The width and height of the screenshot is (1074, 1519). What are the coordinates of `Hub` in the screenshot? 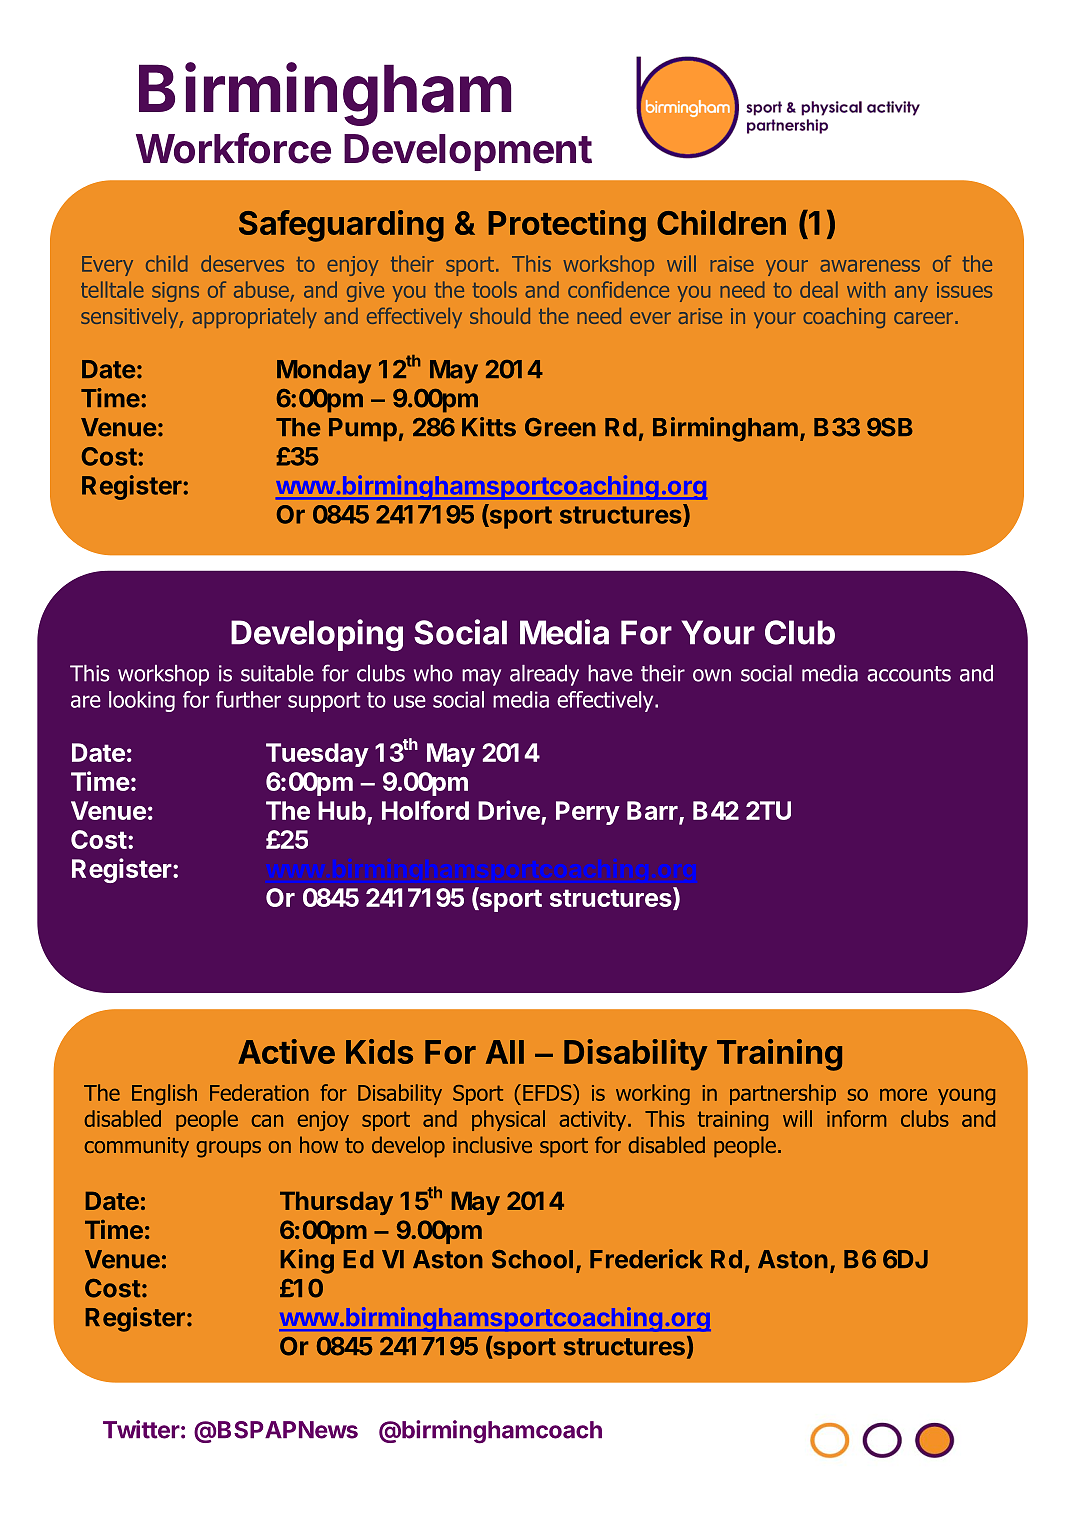 It's located at (342, 810).
